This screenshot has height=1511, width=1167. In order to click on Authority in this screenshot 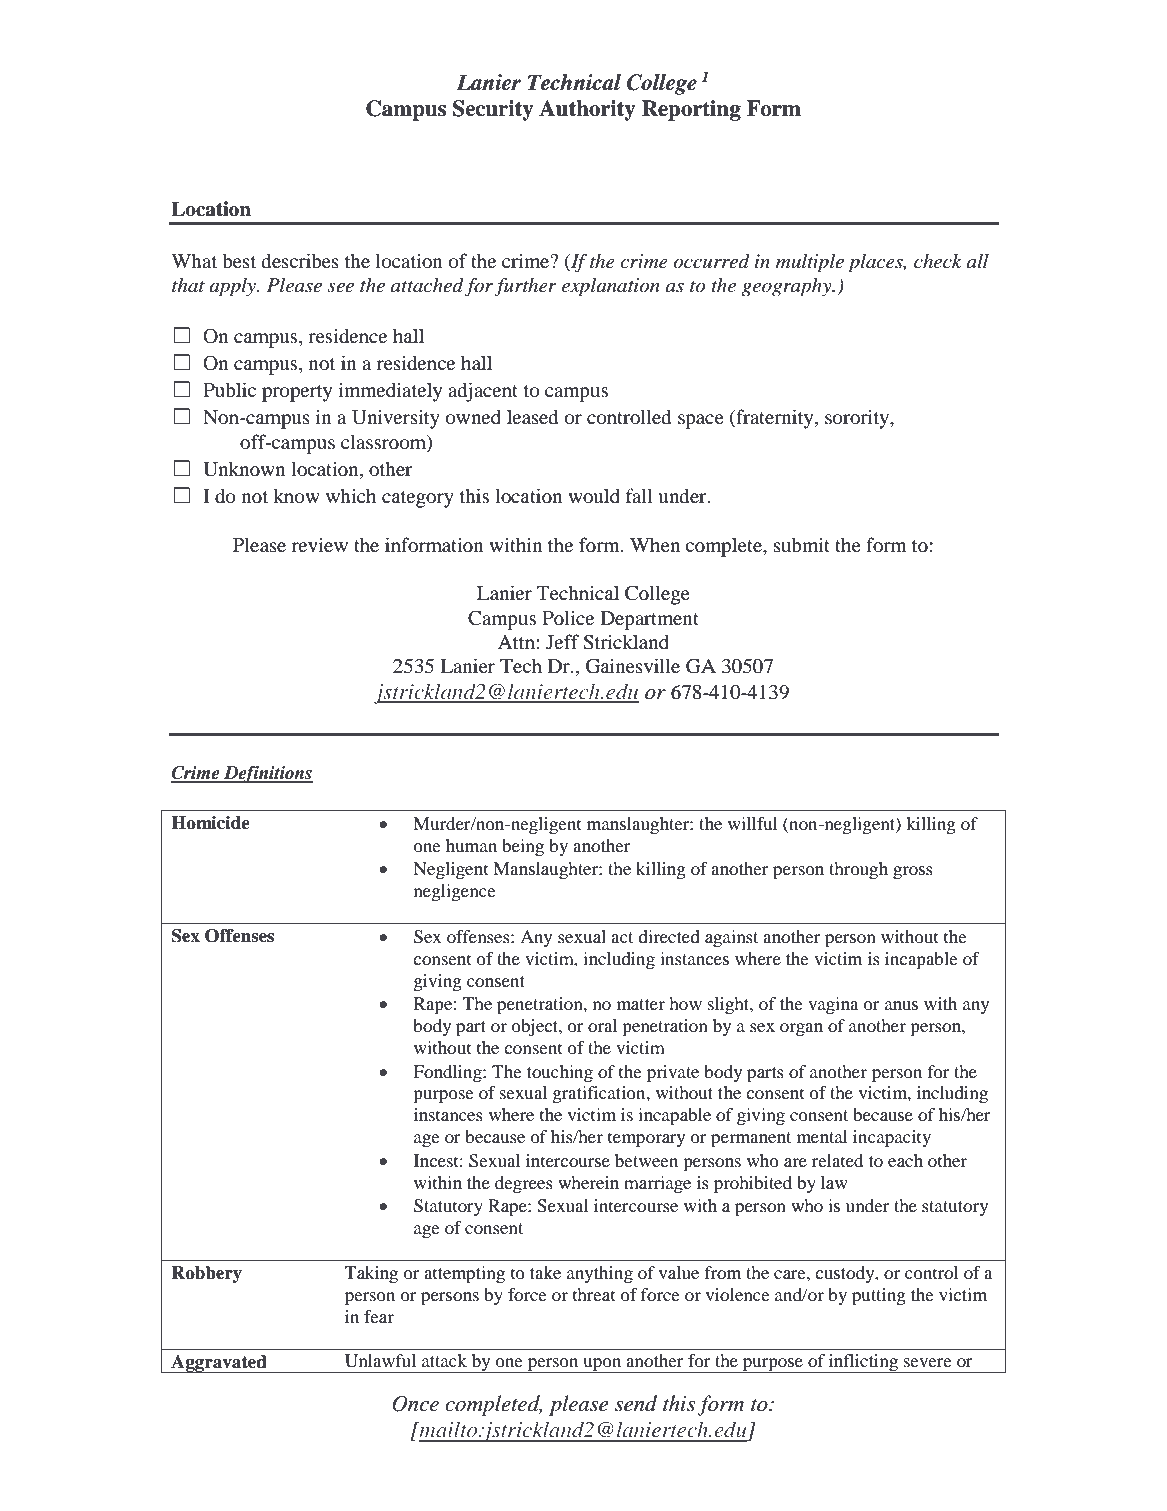, I will do `click(587, 110)`.
